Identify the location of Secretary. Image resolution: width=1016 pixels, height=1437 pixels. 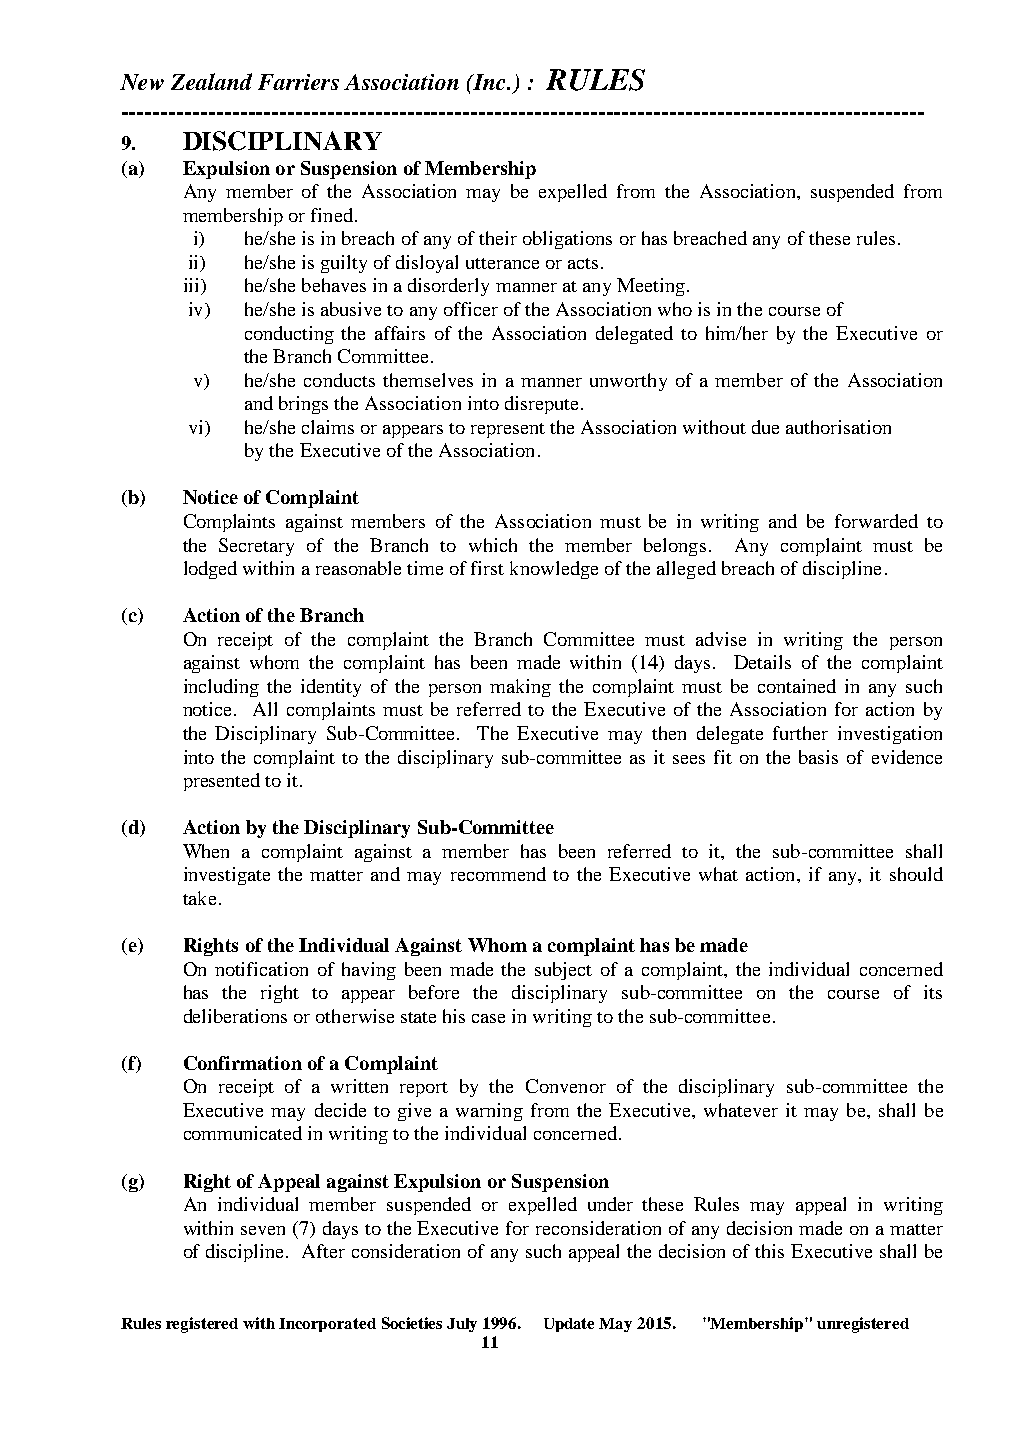
(256, 547).
